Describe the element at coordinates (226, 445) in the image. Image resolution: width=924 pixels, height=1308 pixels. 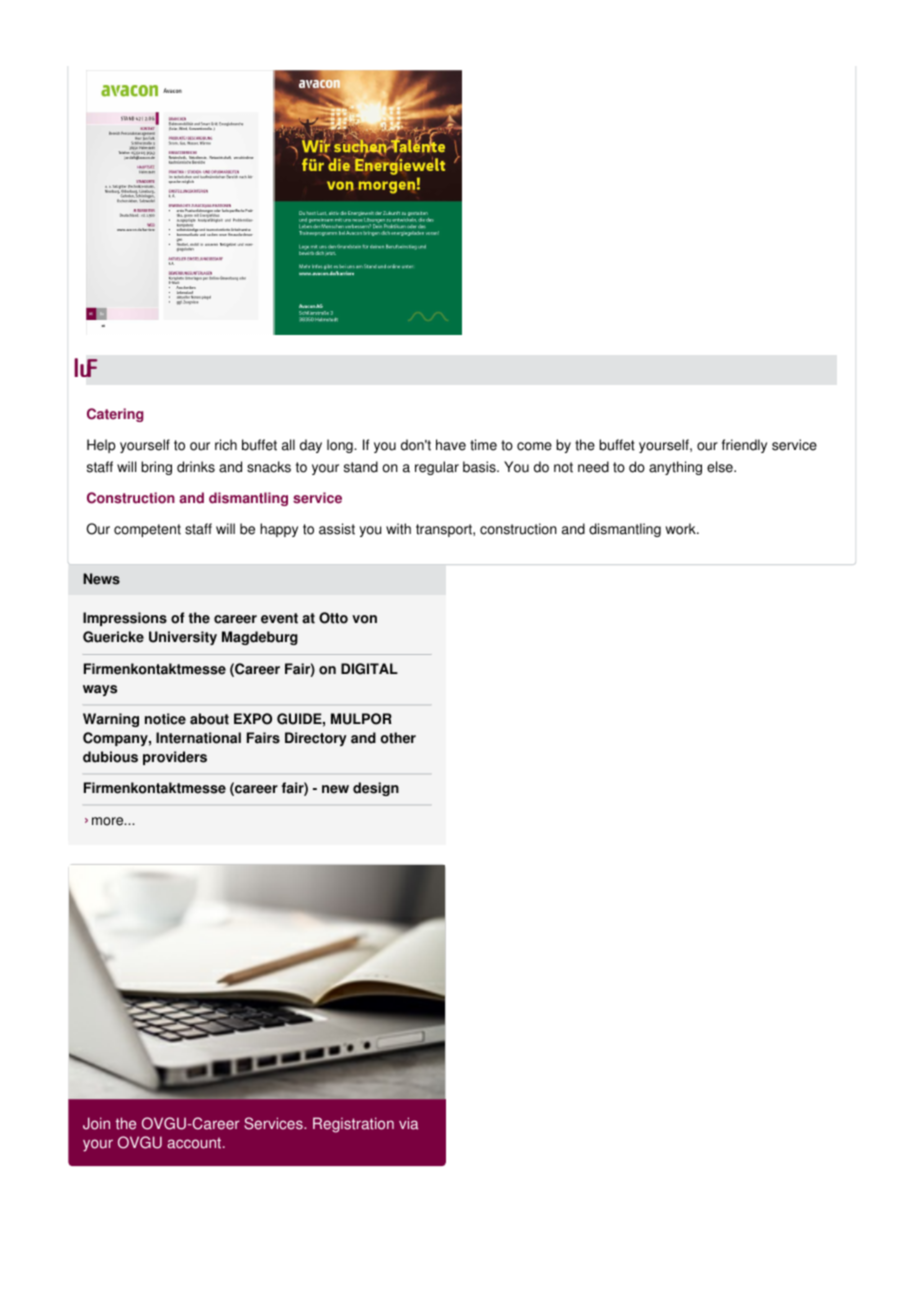
I see `rich` at that location.
